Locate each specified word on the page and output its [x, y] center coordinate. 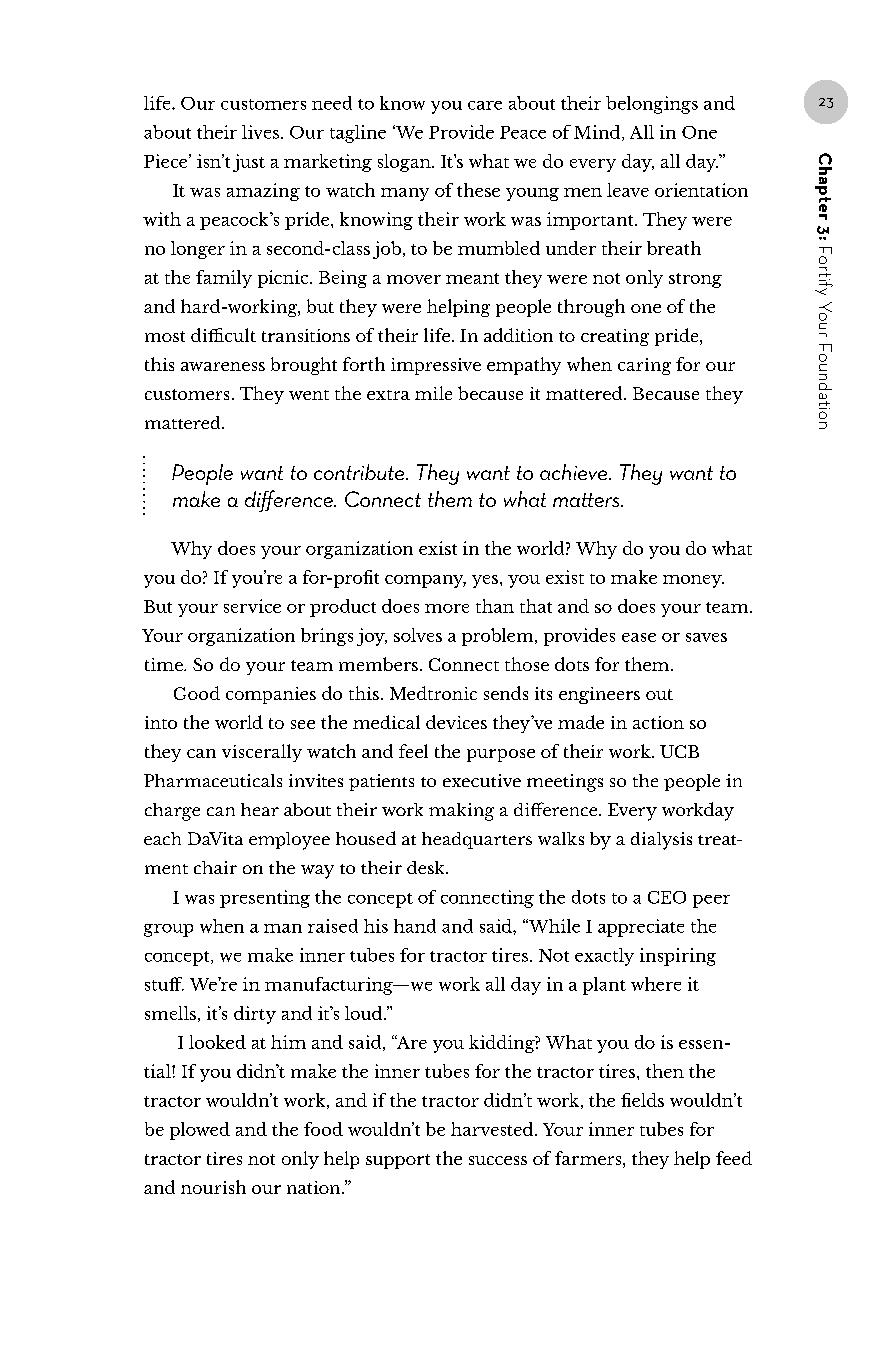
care [485, 105]
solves [418, 635]
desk [427, 867]
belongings [652, 105]
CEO [667, 897]
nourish [213, 1187]
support [398, 1161]
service [252, 606]
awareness [223, 366]
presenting [265, 899]
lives [260, 132]
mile [433, 393]
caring [644, 366]
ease [639, 637]
